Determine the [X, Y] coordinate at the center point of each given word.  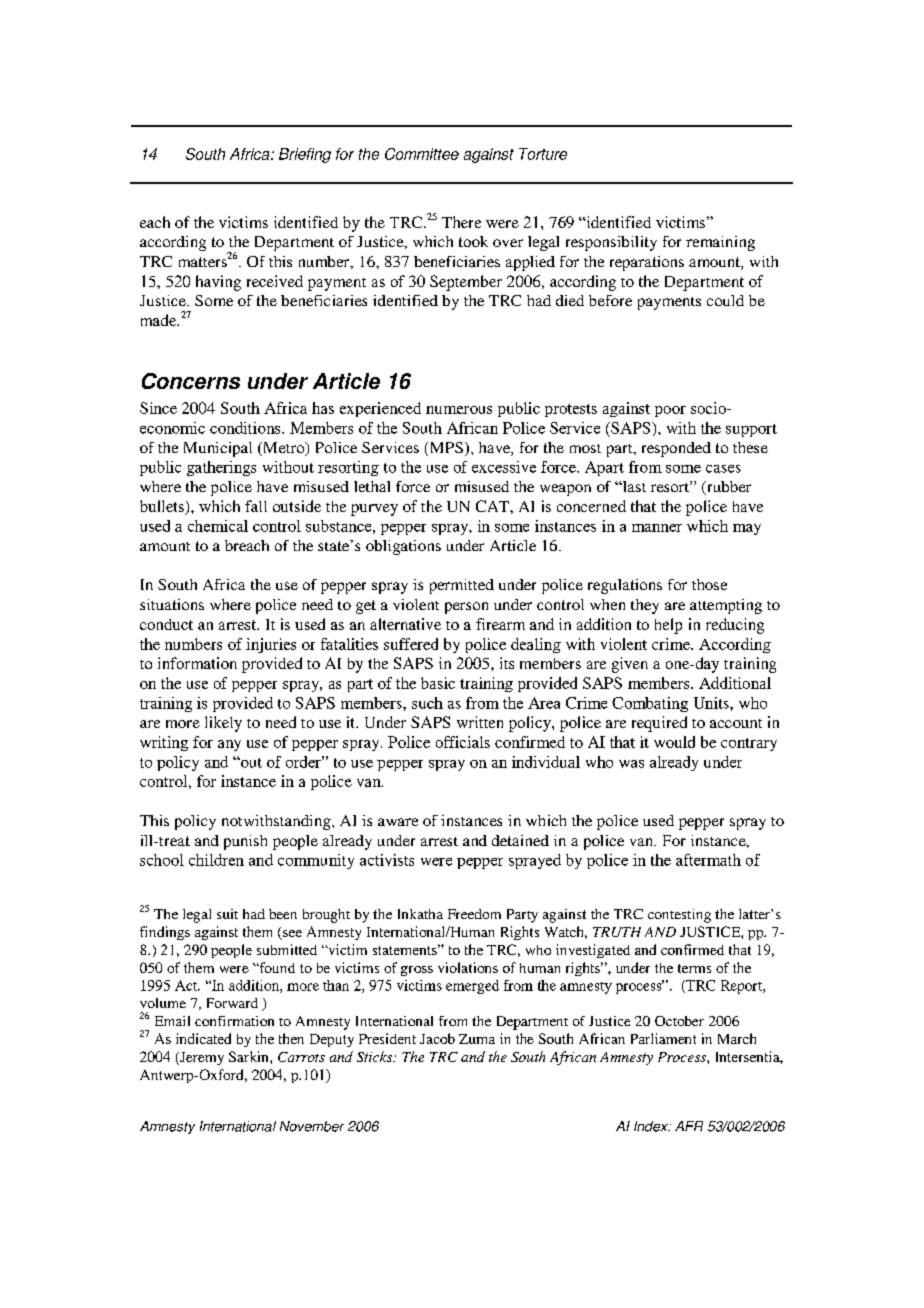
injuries [271, 645]
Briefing [305, 155]
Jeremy [201, 1058]
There [461, 222]
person [466, 608]
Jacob [437, 1038]
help [668, 626]
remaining [720, 243]
